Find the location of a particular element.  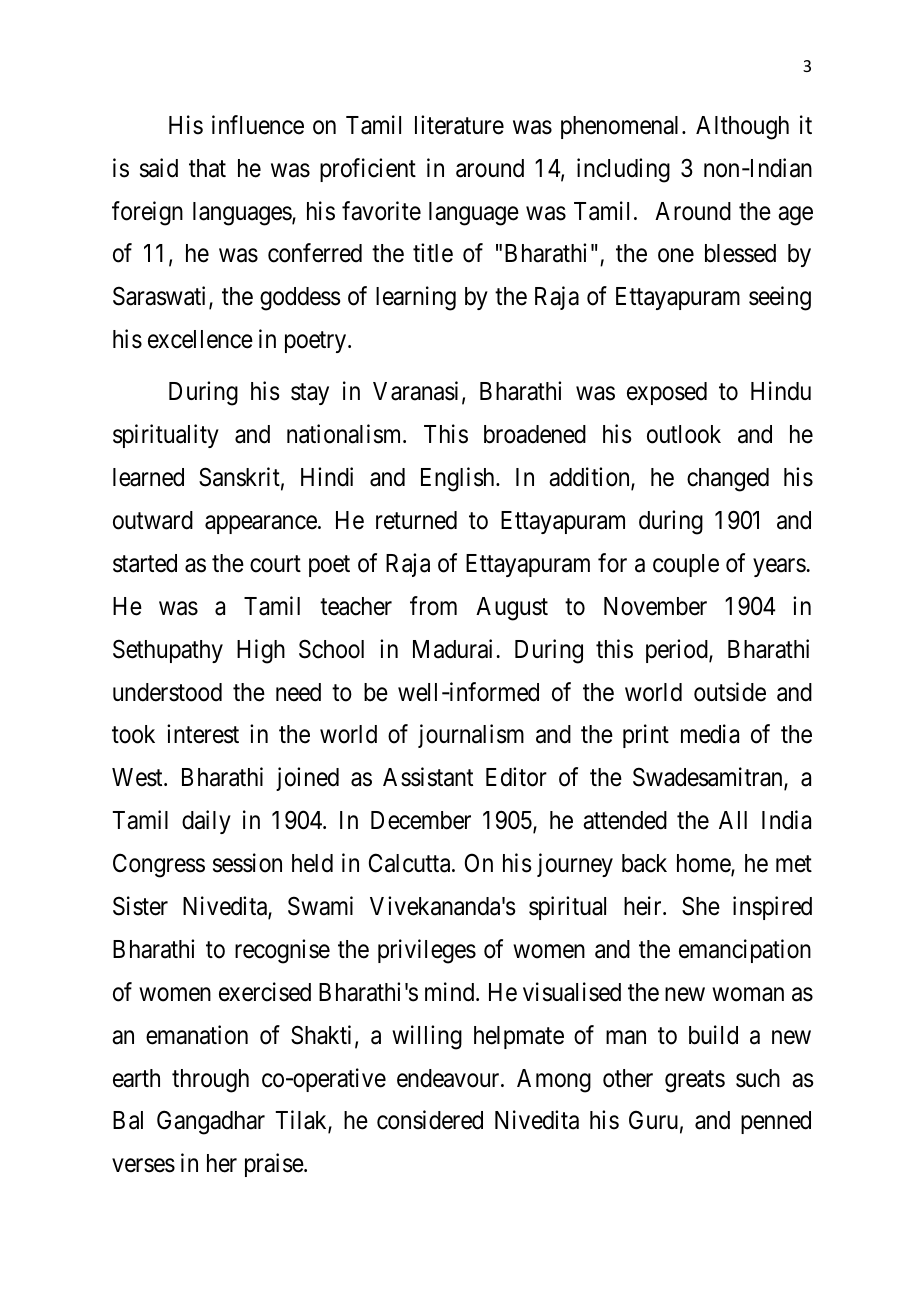

period is located at coordinates (678, 651).
